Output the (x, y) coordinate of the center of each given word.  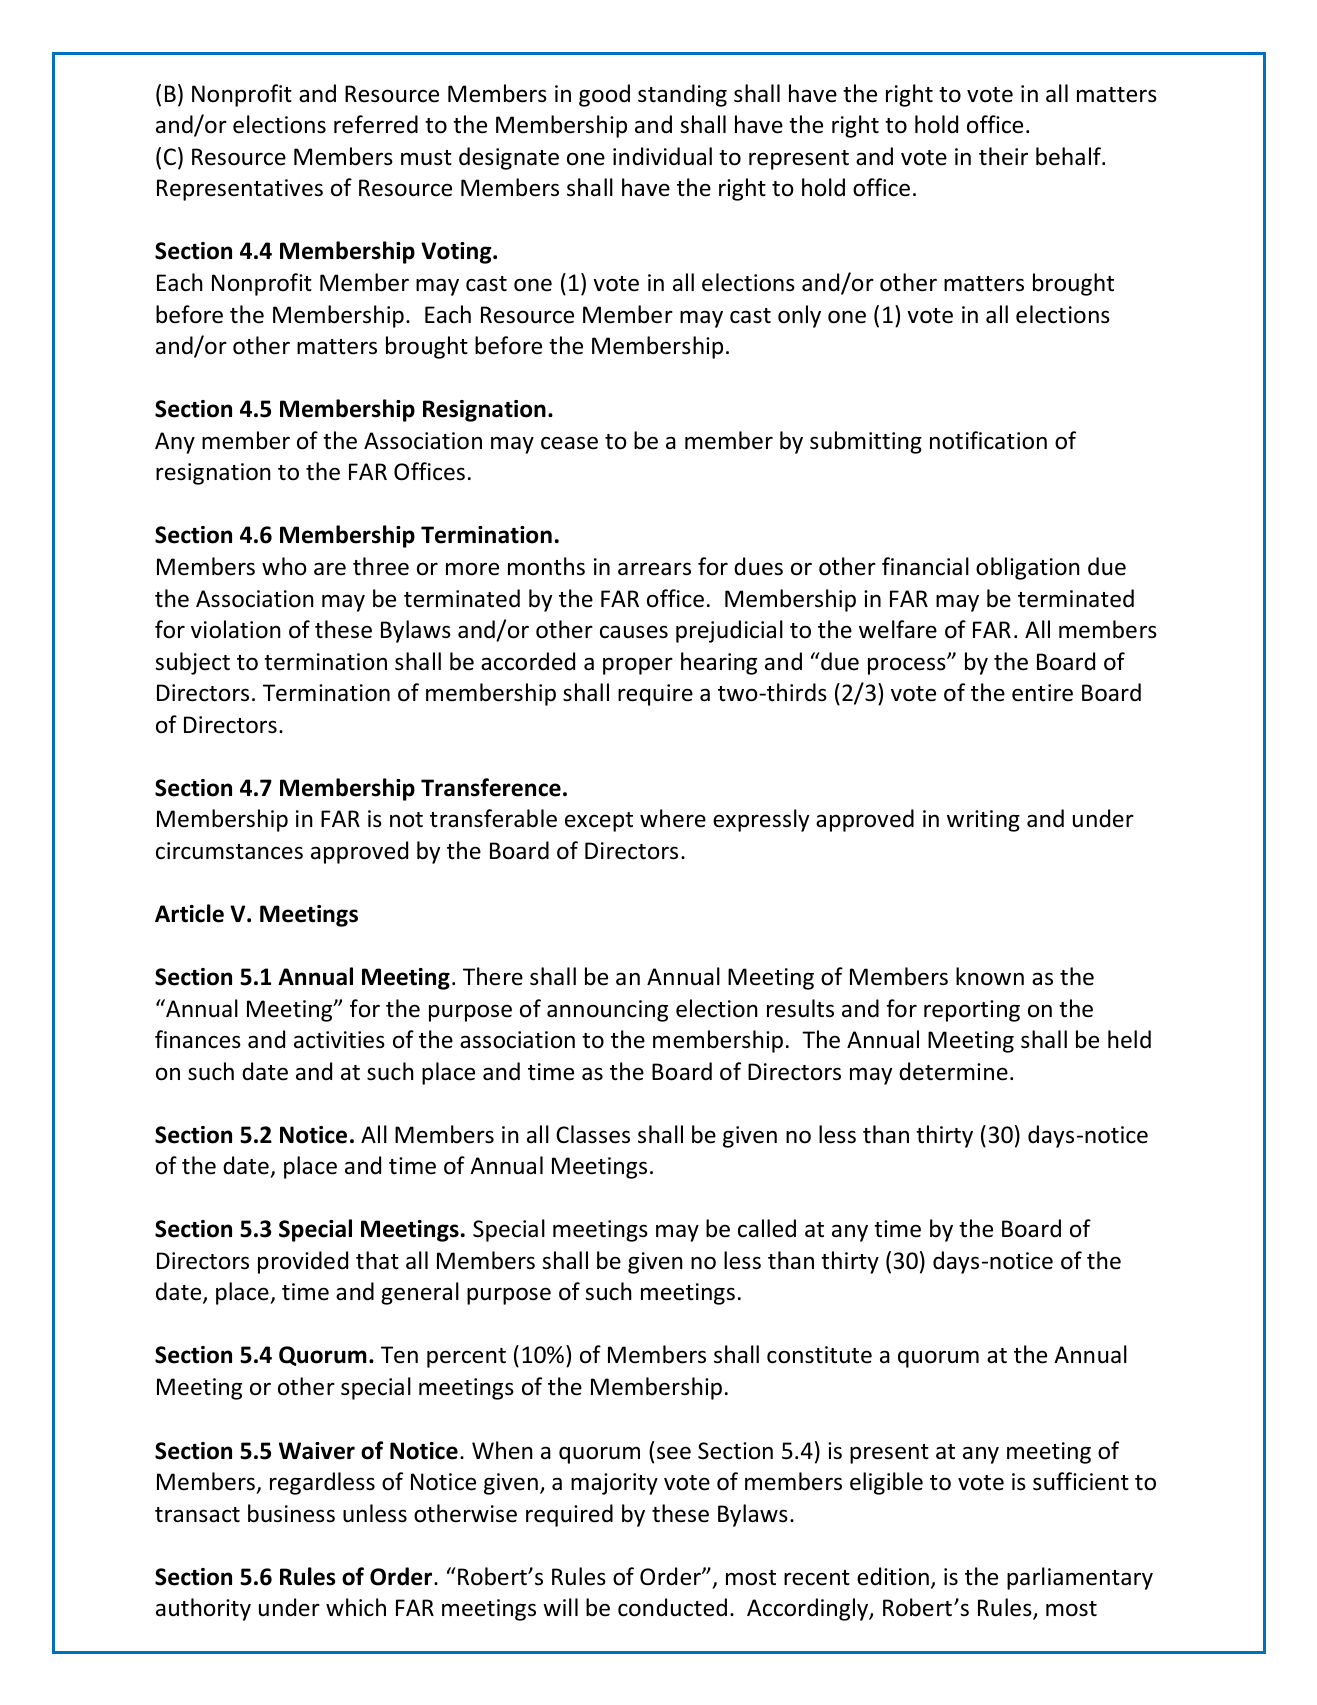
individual (662, 156)
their (1003, 156)
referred (376, 124)
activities (339, 1040)
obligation (1028, 568)
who (284, 566)
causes (634, 632)
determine (953, 1071)
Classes (593, 1134)
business (291, 1513)
